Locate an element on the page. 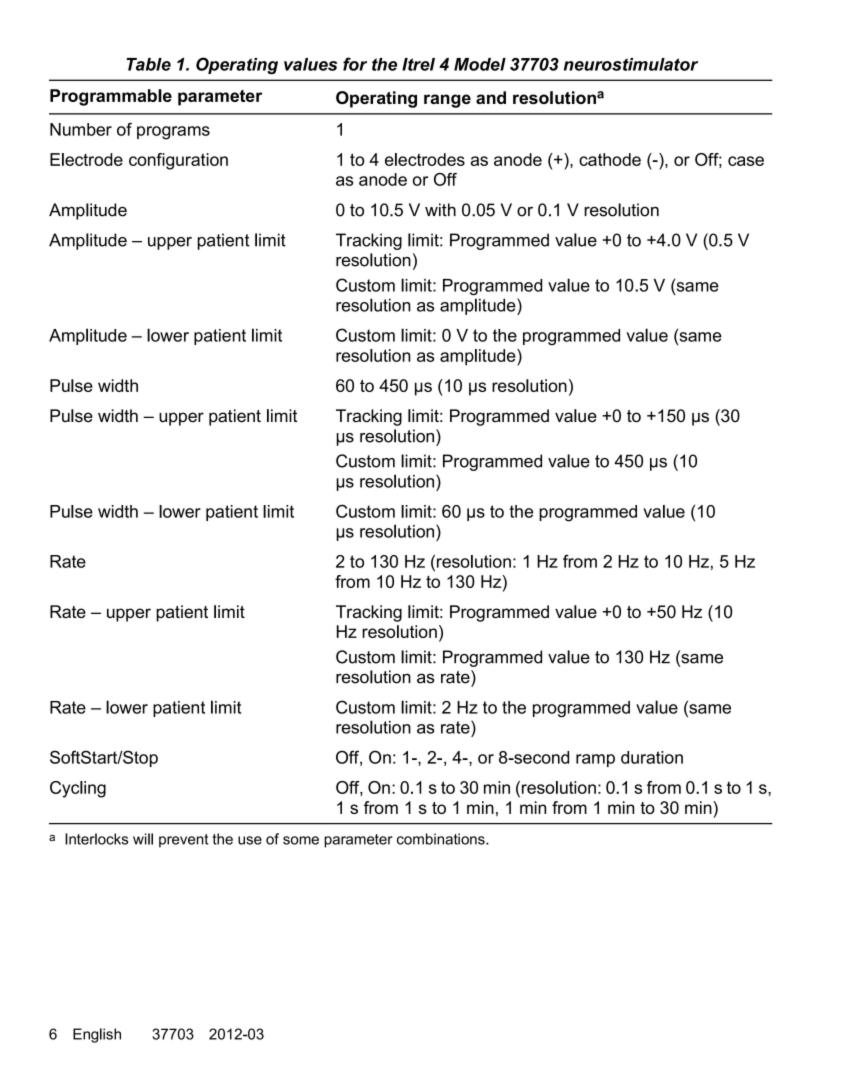  configuration is located at coordinates (178, 161).
